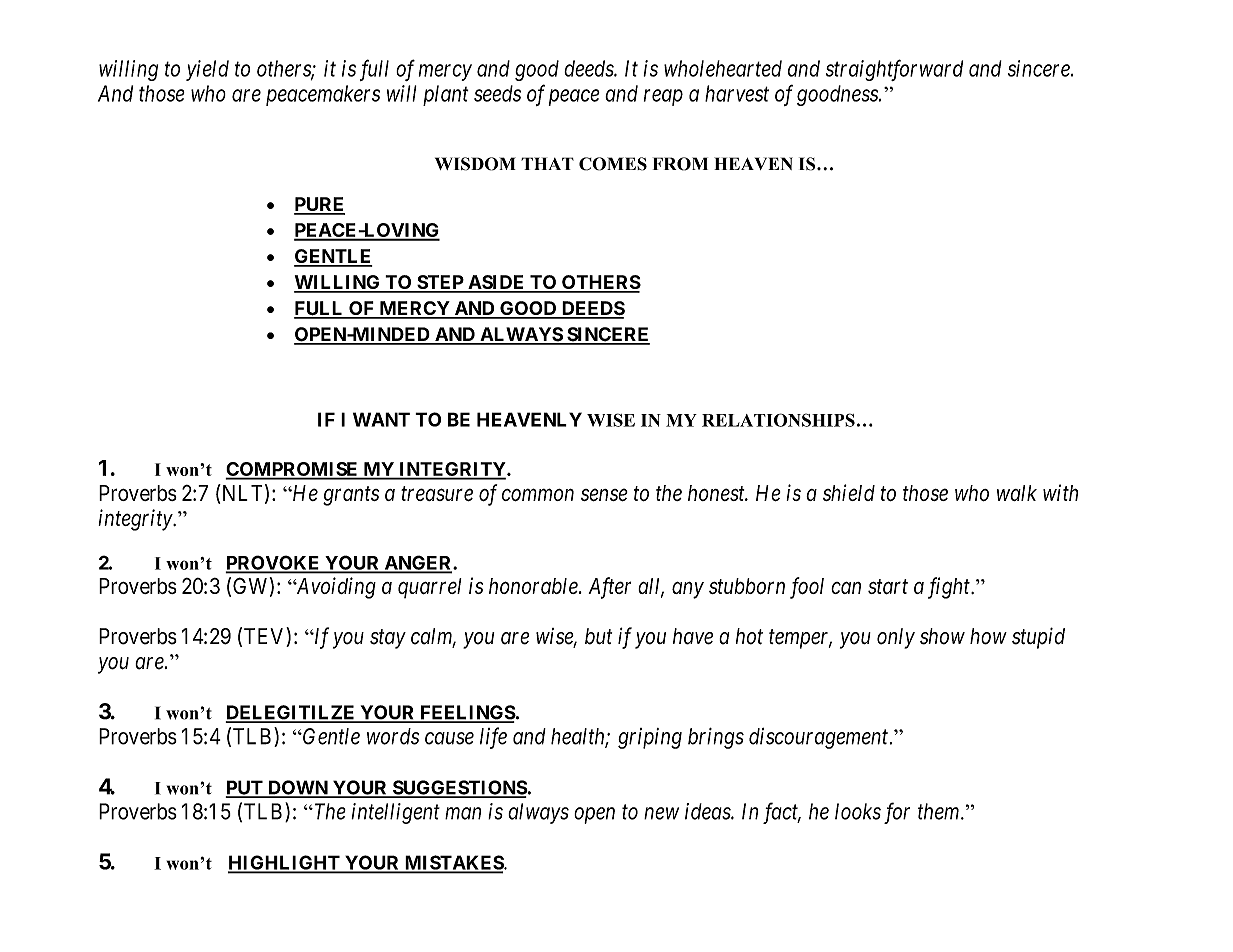 This screenshot has width=1233, height=952. I want to click on show, so click(942, 636).
